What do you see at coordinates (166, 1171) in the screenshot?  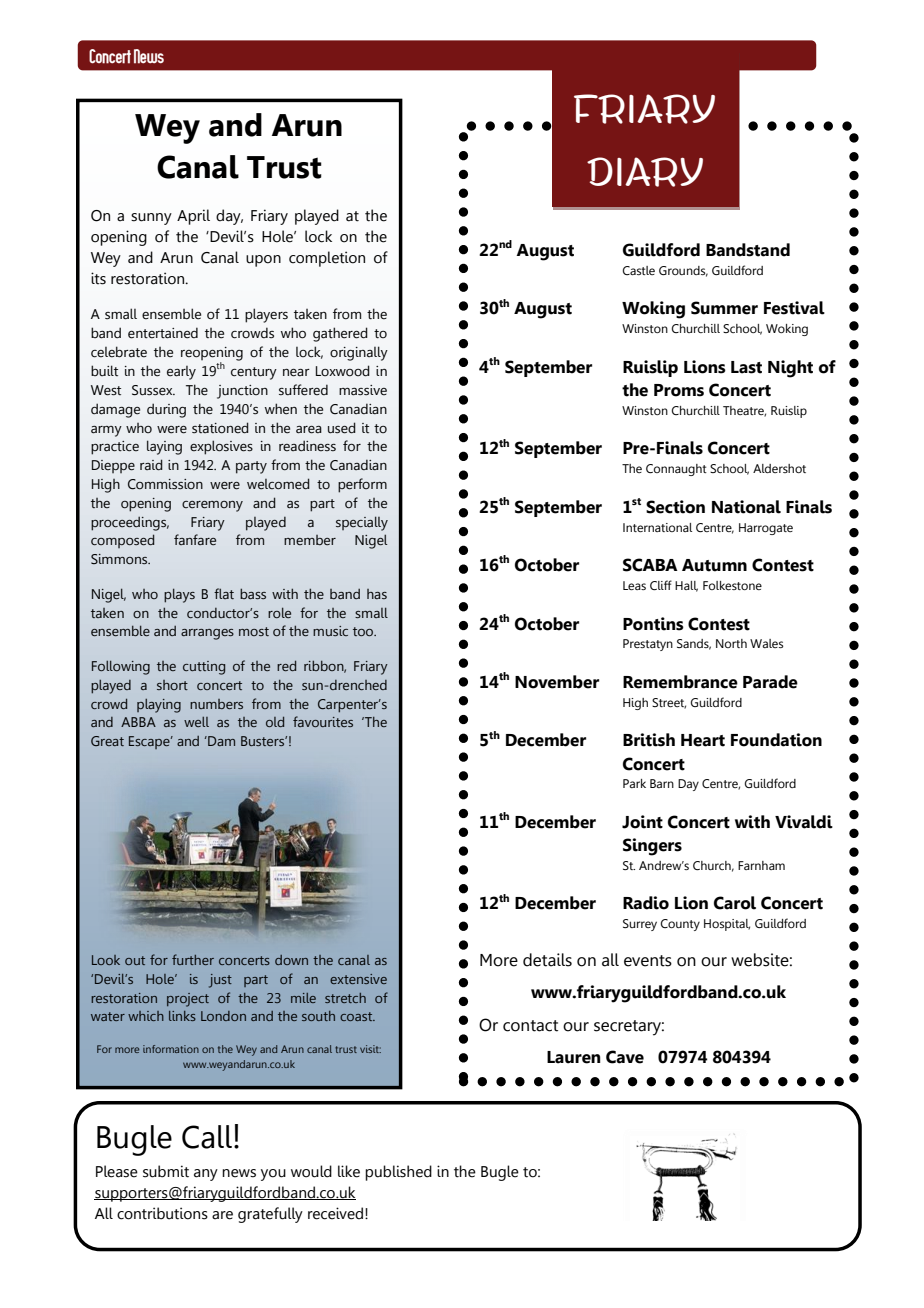 I see `submit` at bounding box center [166, 1171].
